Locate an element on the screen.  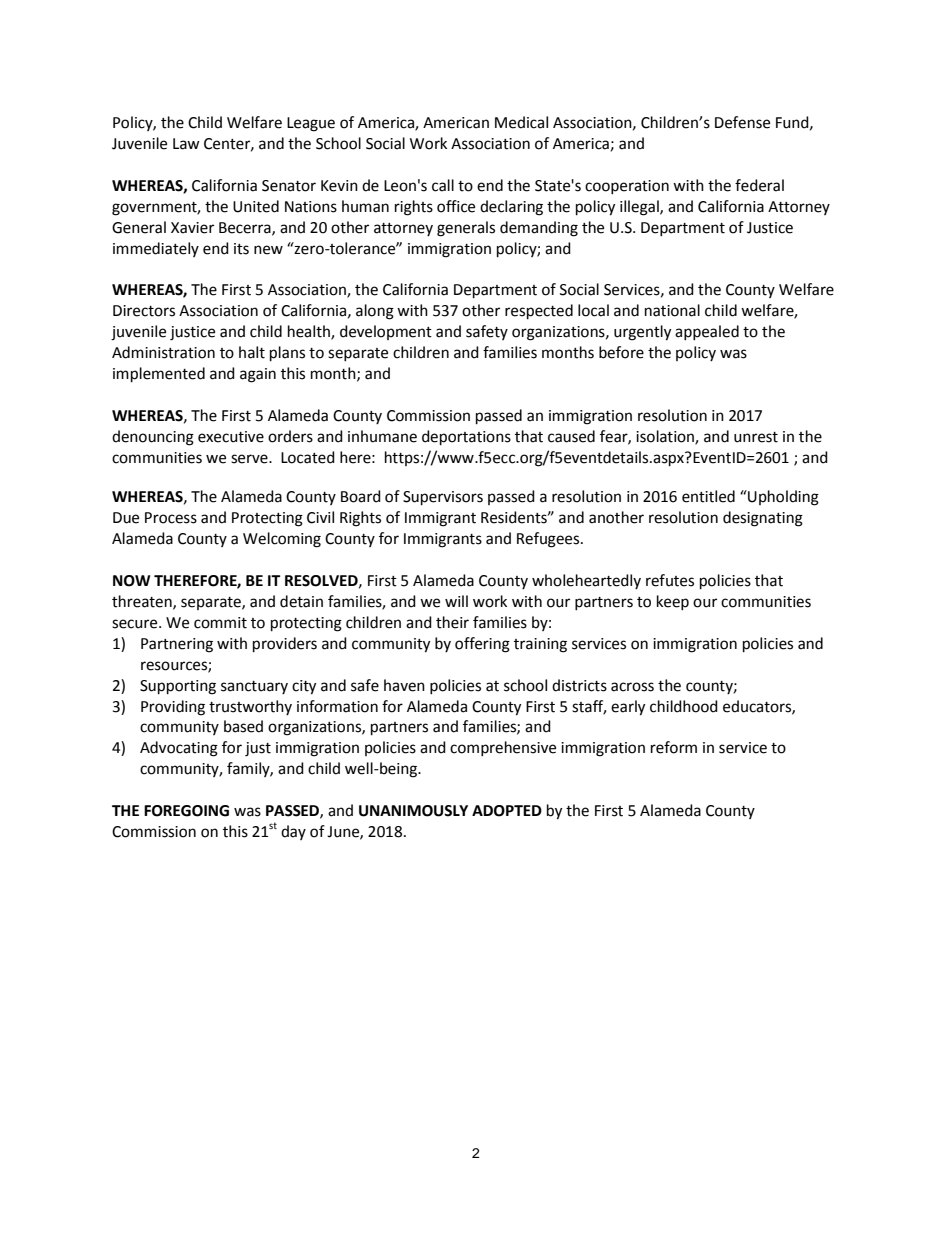
Partnering is located at coordinates (177, 645).
